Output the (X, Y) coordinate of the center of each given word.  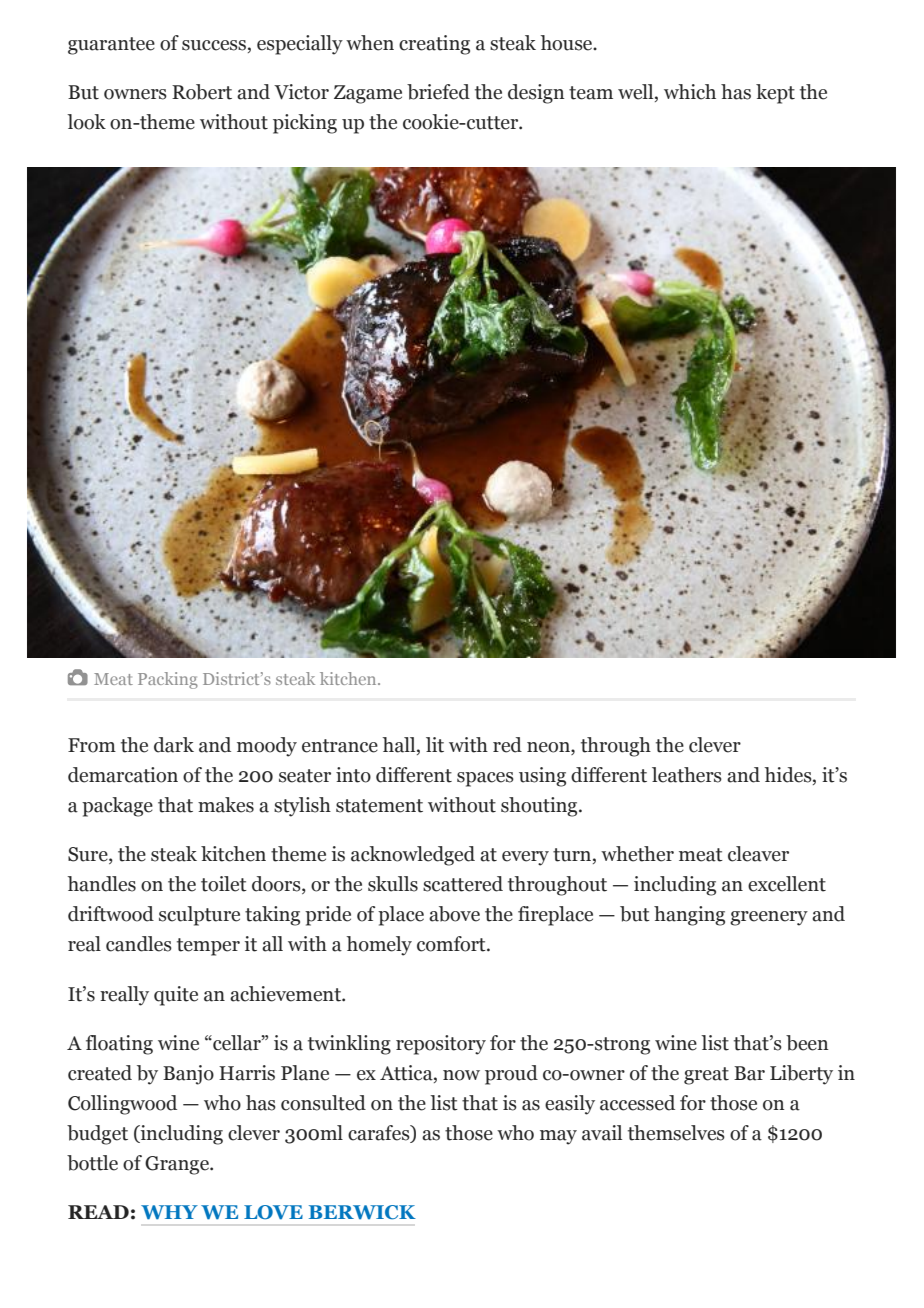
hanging (689, 916)
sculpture (199, 916)
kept (775, 94)
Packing (168, 680)
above (454, 914)
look (86, 122)
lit (435, 745)
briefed (438, 92)
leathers (687, 775)
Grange (178, 1165)
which (690, 92)
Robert (202, 92)
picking (305, 124)
